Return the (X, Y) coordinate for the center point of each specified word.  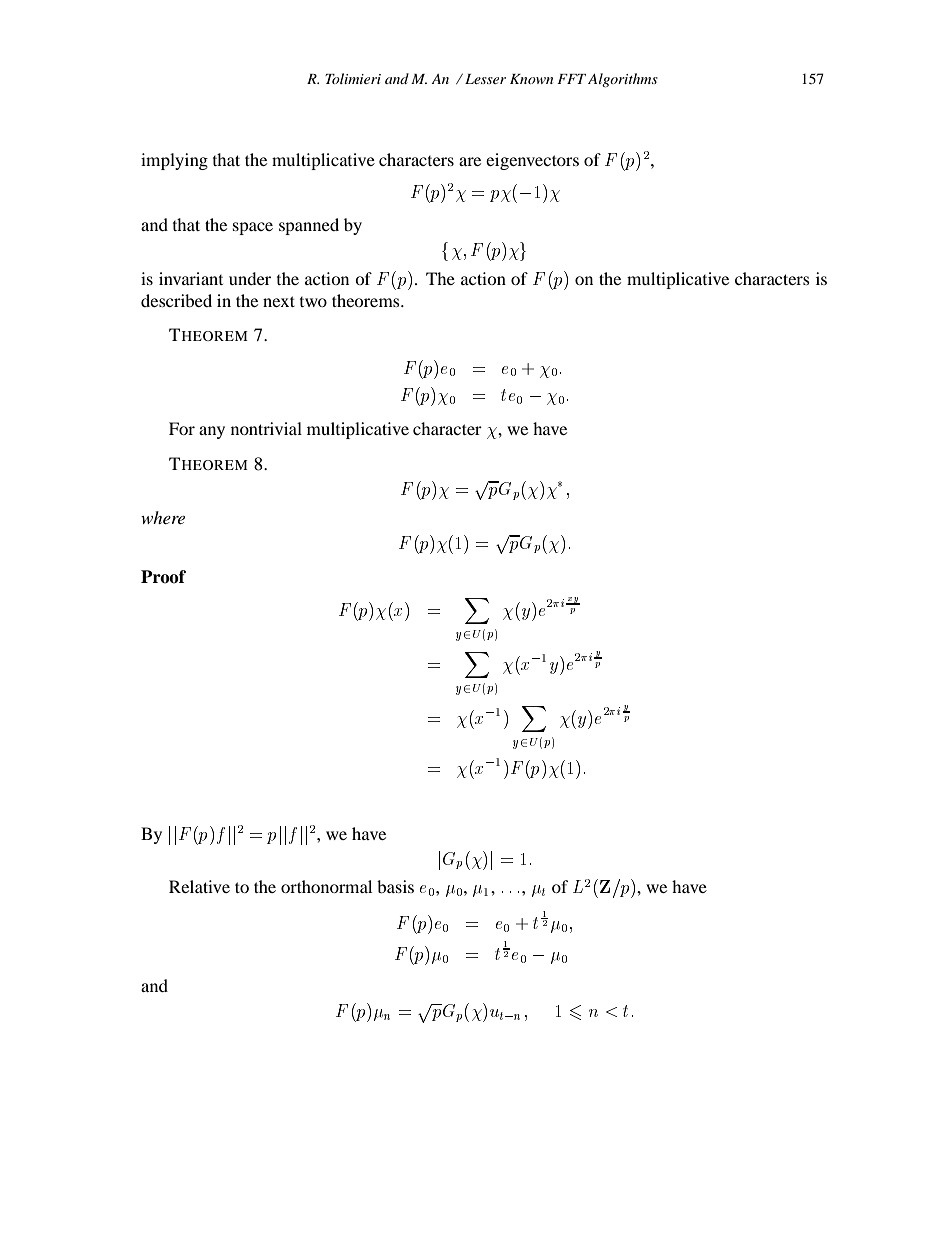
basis (395, 886)
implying (174, 161)
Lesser (485, 79)
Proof (163, 577)
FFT (571, 79)
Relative (199, 886)
